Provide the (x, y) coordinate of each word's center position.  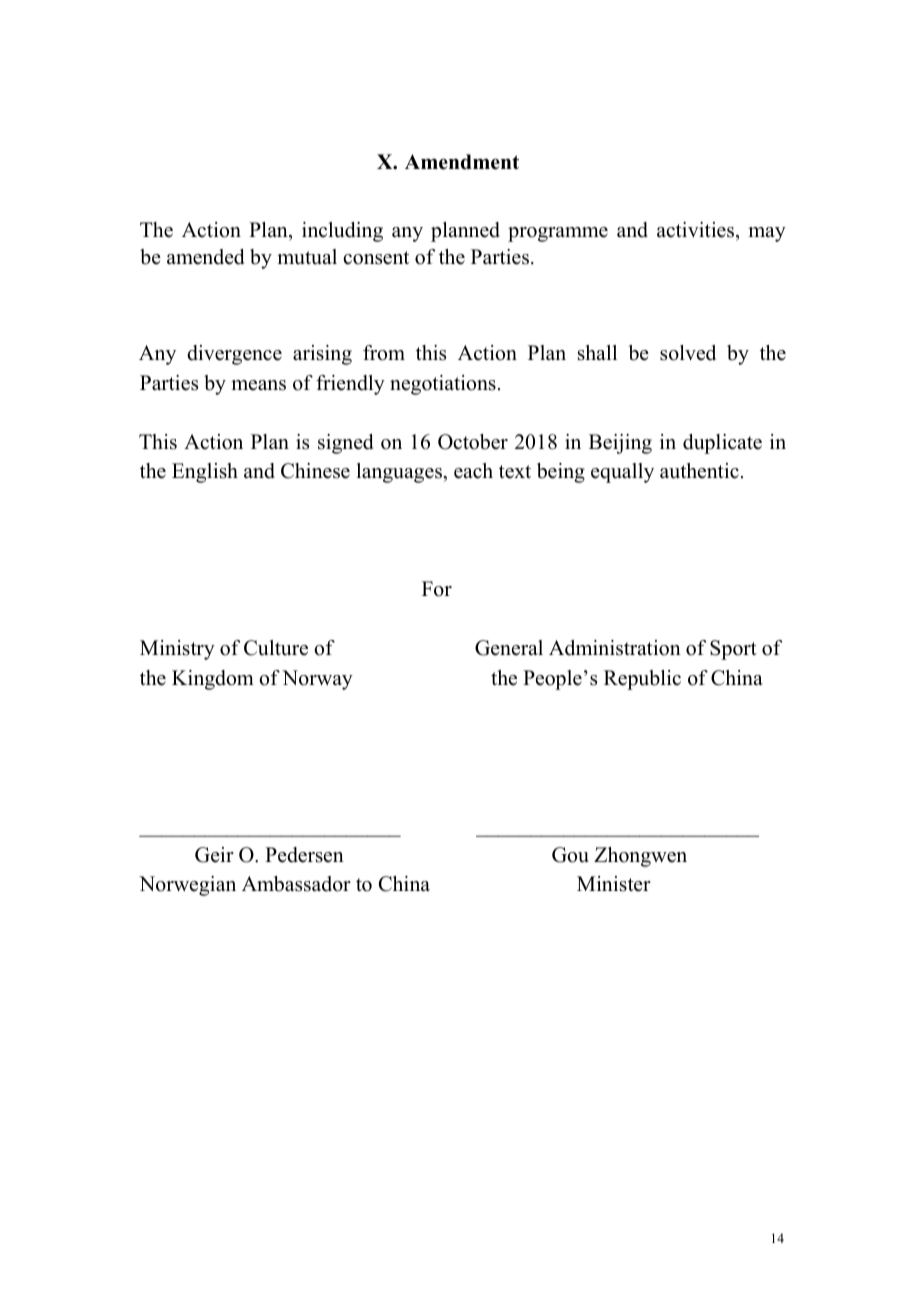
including (342, 232)
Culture (276, 648)
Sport (733, 650)
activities (697, 230)
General (509, 648)
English (205, 473)
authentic (699, 471)
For (437, 589)
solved (688, 353)
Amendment (462, 162)
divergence (234, 355)
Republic (642, 680)
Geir (214, 855)
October (473, 442)
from (384, 353)
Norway (317, 680)
